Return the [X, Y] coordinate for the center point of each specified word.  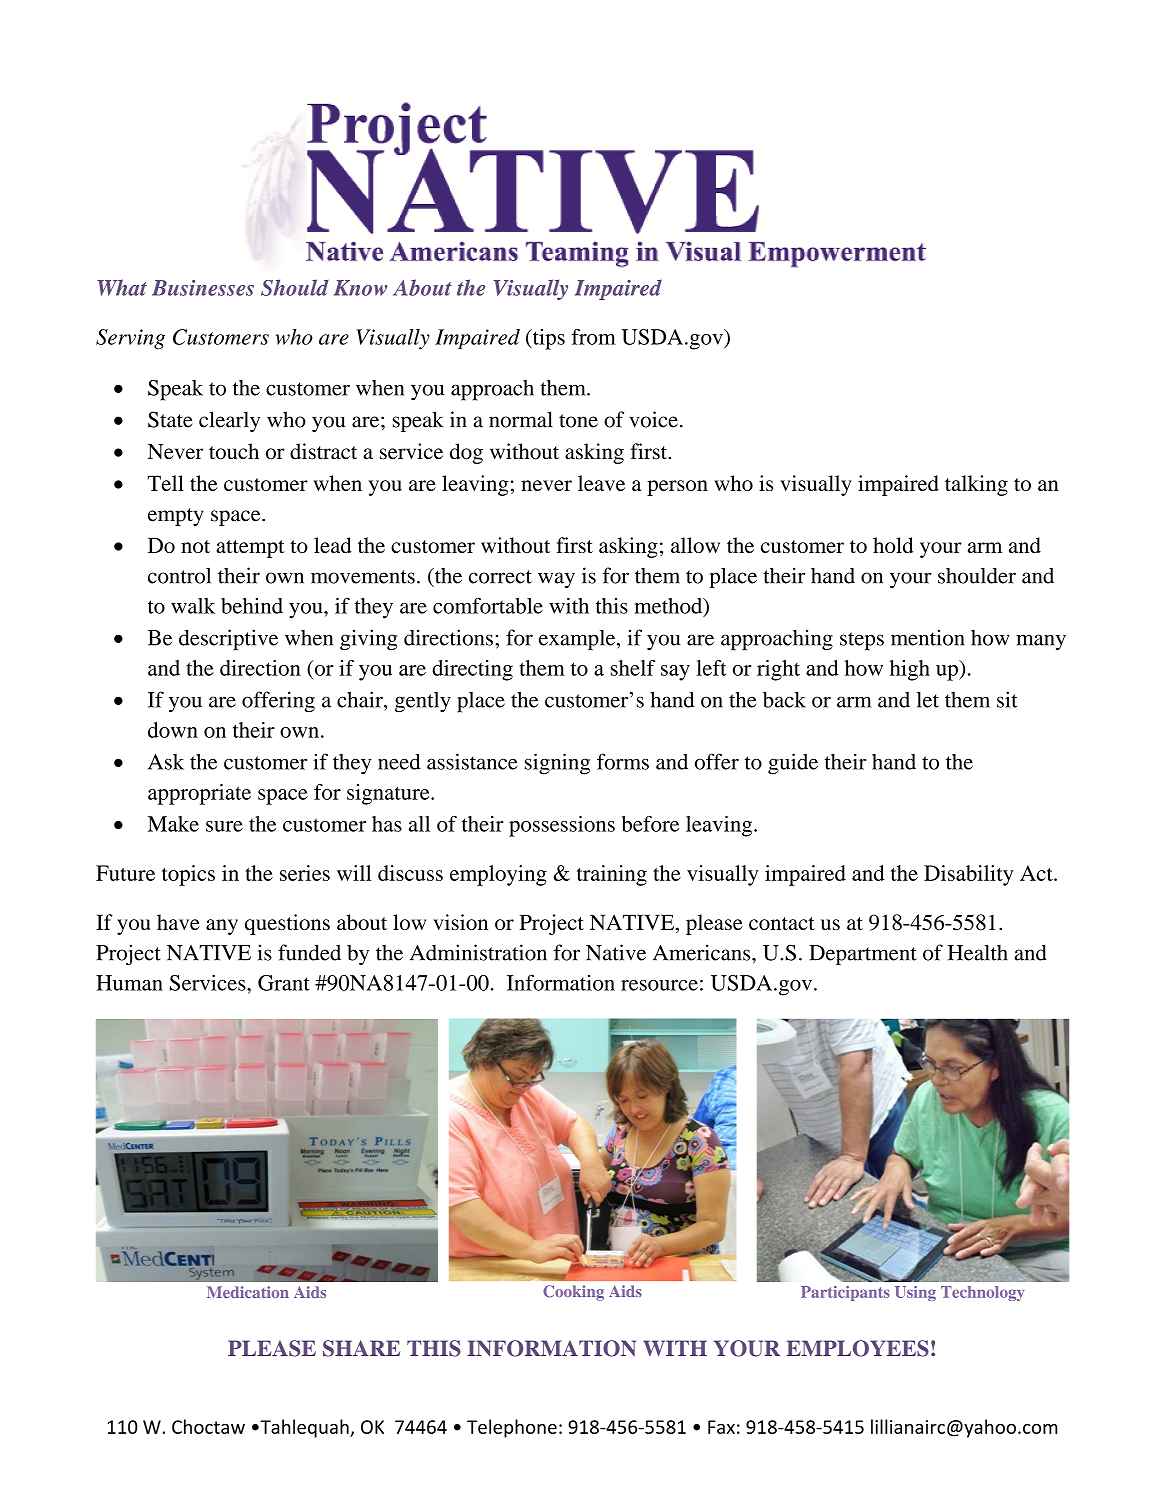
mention [928, 637]
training [612, 875]
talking [976, 485]
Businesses [203, 288]
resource [659, 985]
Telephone [512, 1428]
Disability [969, 875]
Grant [284, 983]
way [556, 580]
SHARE [361, 1348]
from [593, 337]
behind [252, 606]
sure [224, 826]
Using [915, 1293]
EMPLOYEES [857, 1348]
